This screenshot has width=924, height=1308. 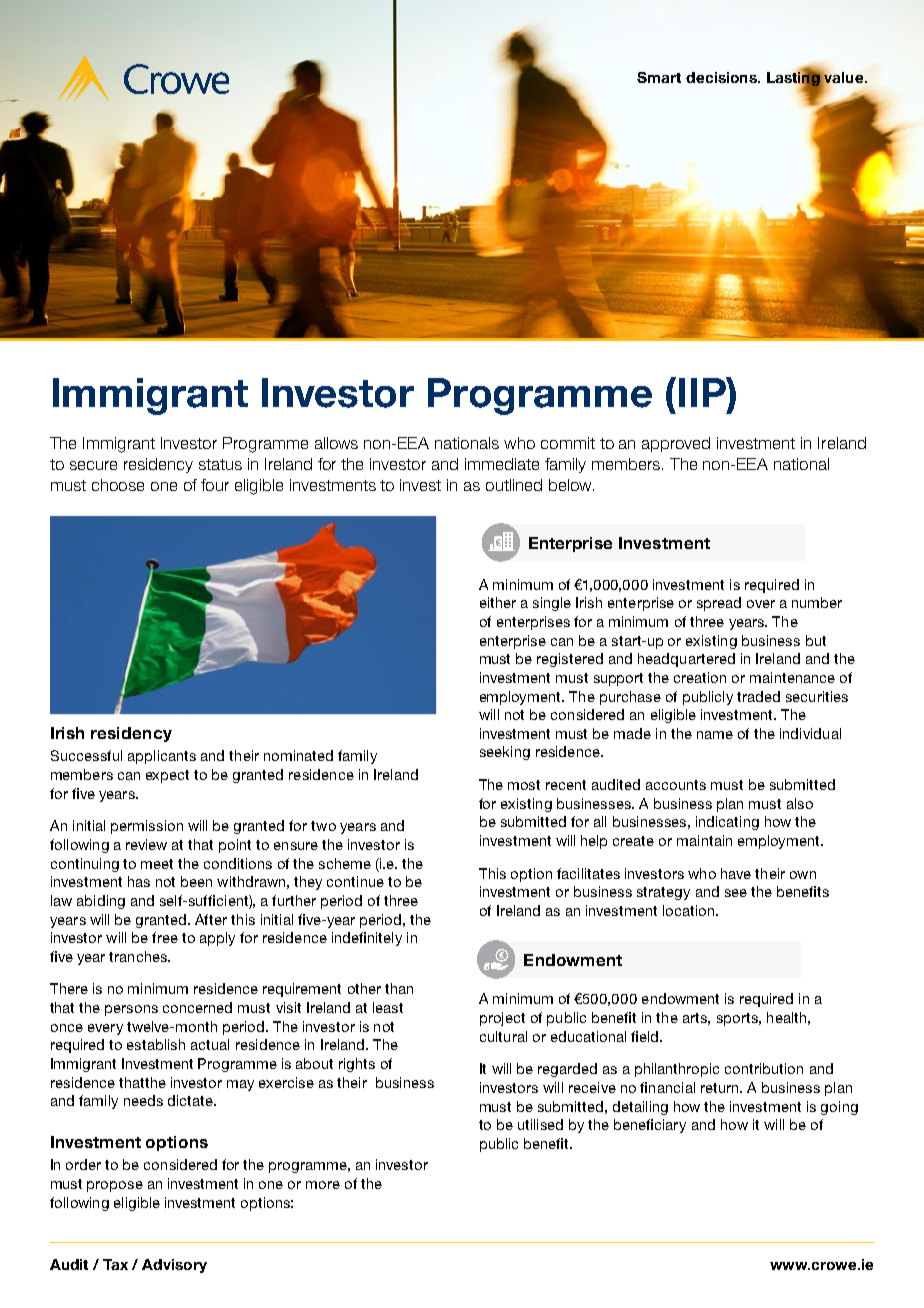 I want to click on Advisory, so click(x=174, y=1266).
